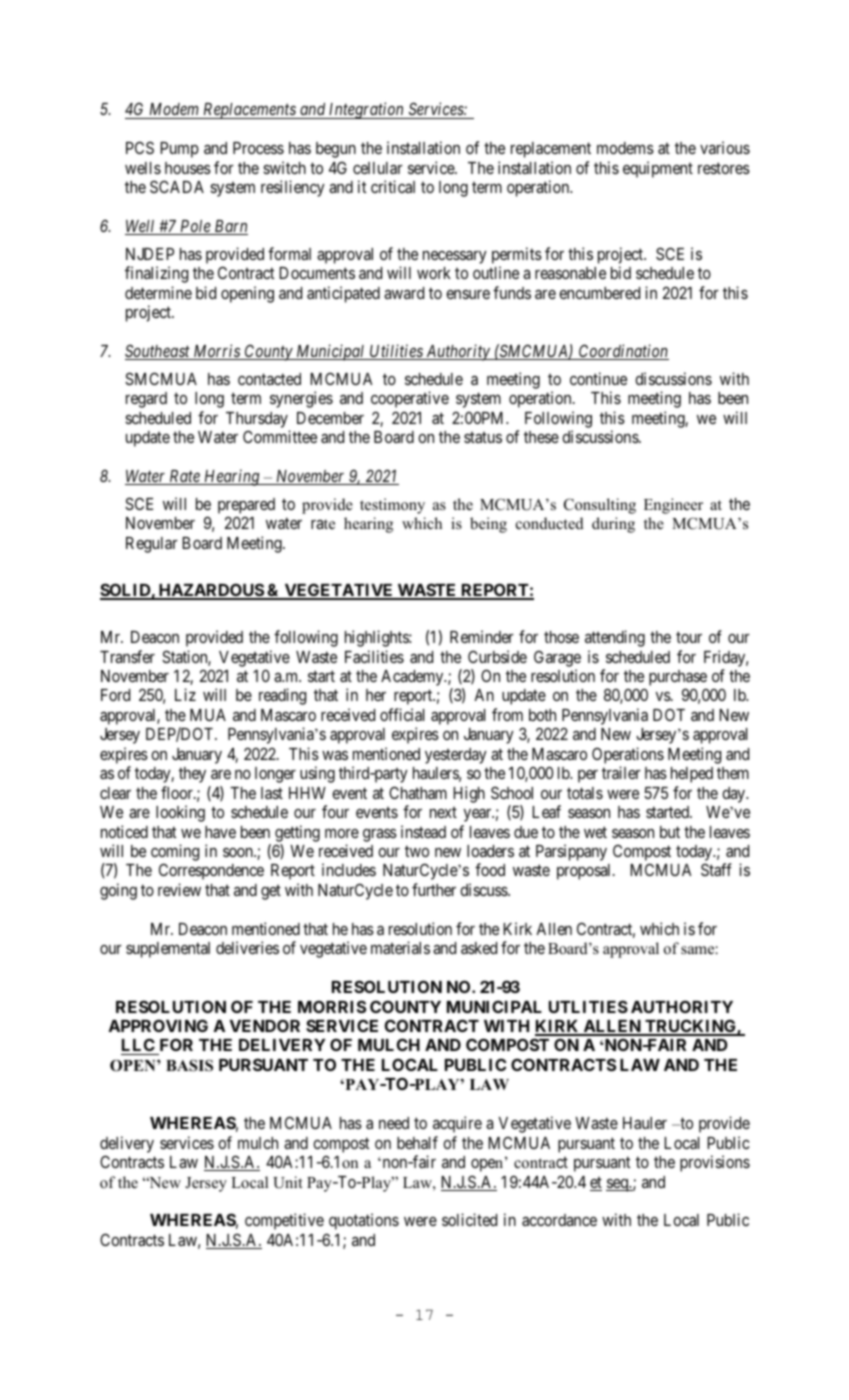  I want to click on behalf, so click(417, 1142).
